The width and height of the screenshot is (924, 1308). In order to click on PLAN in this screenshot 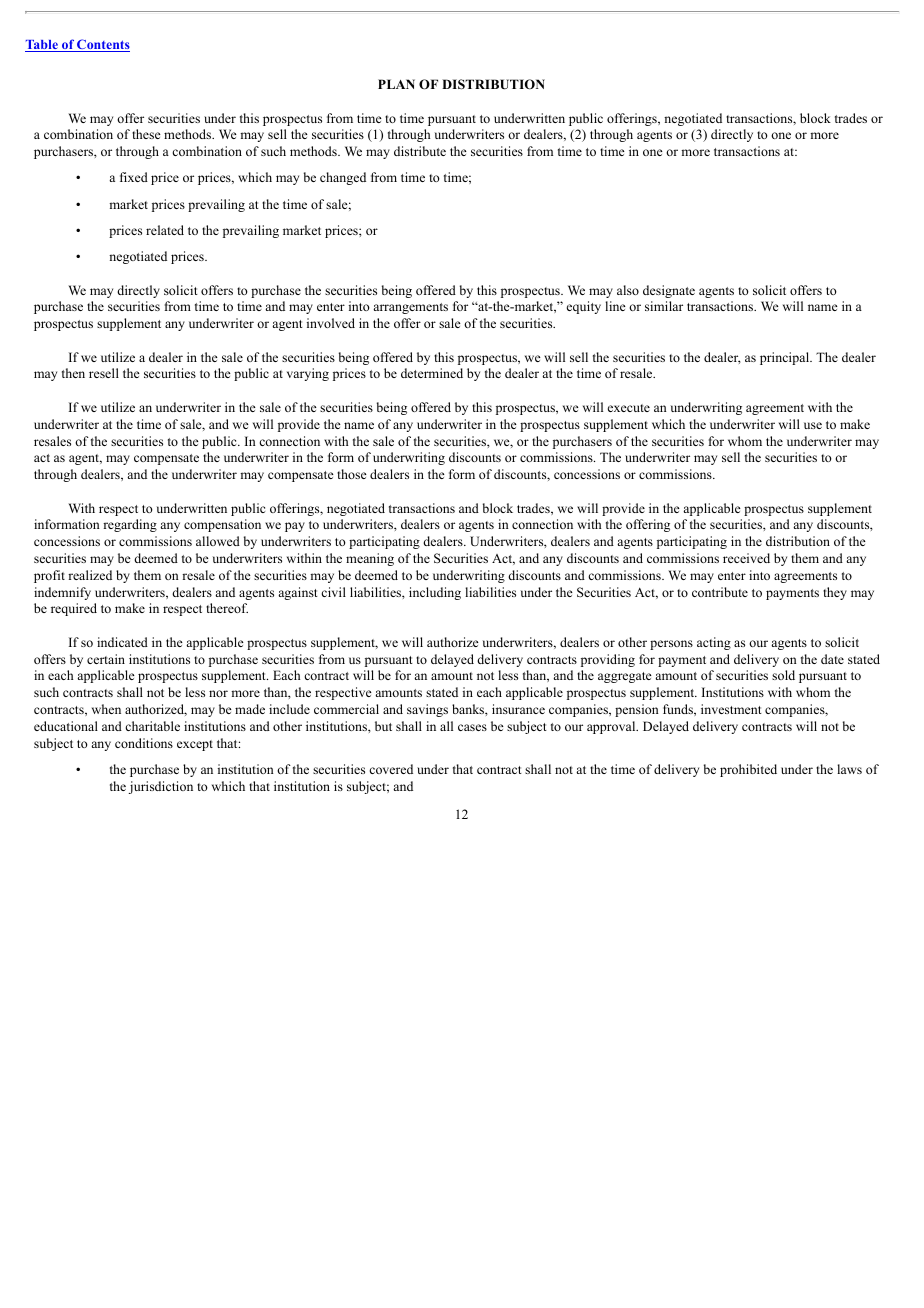, I will do `click(396, 84)`.
